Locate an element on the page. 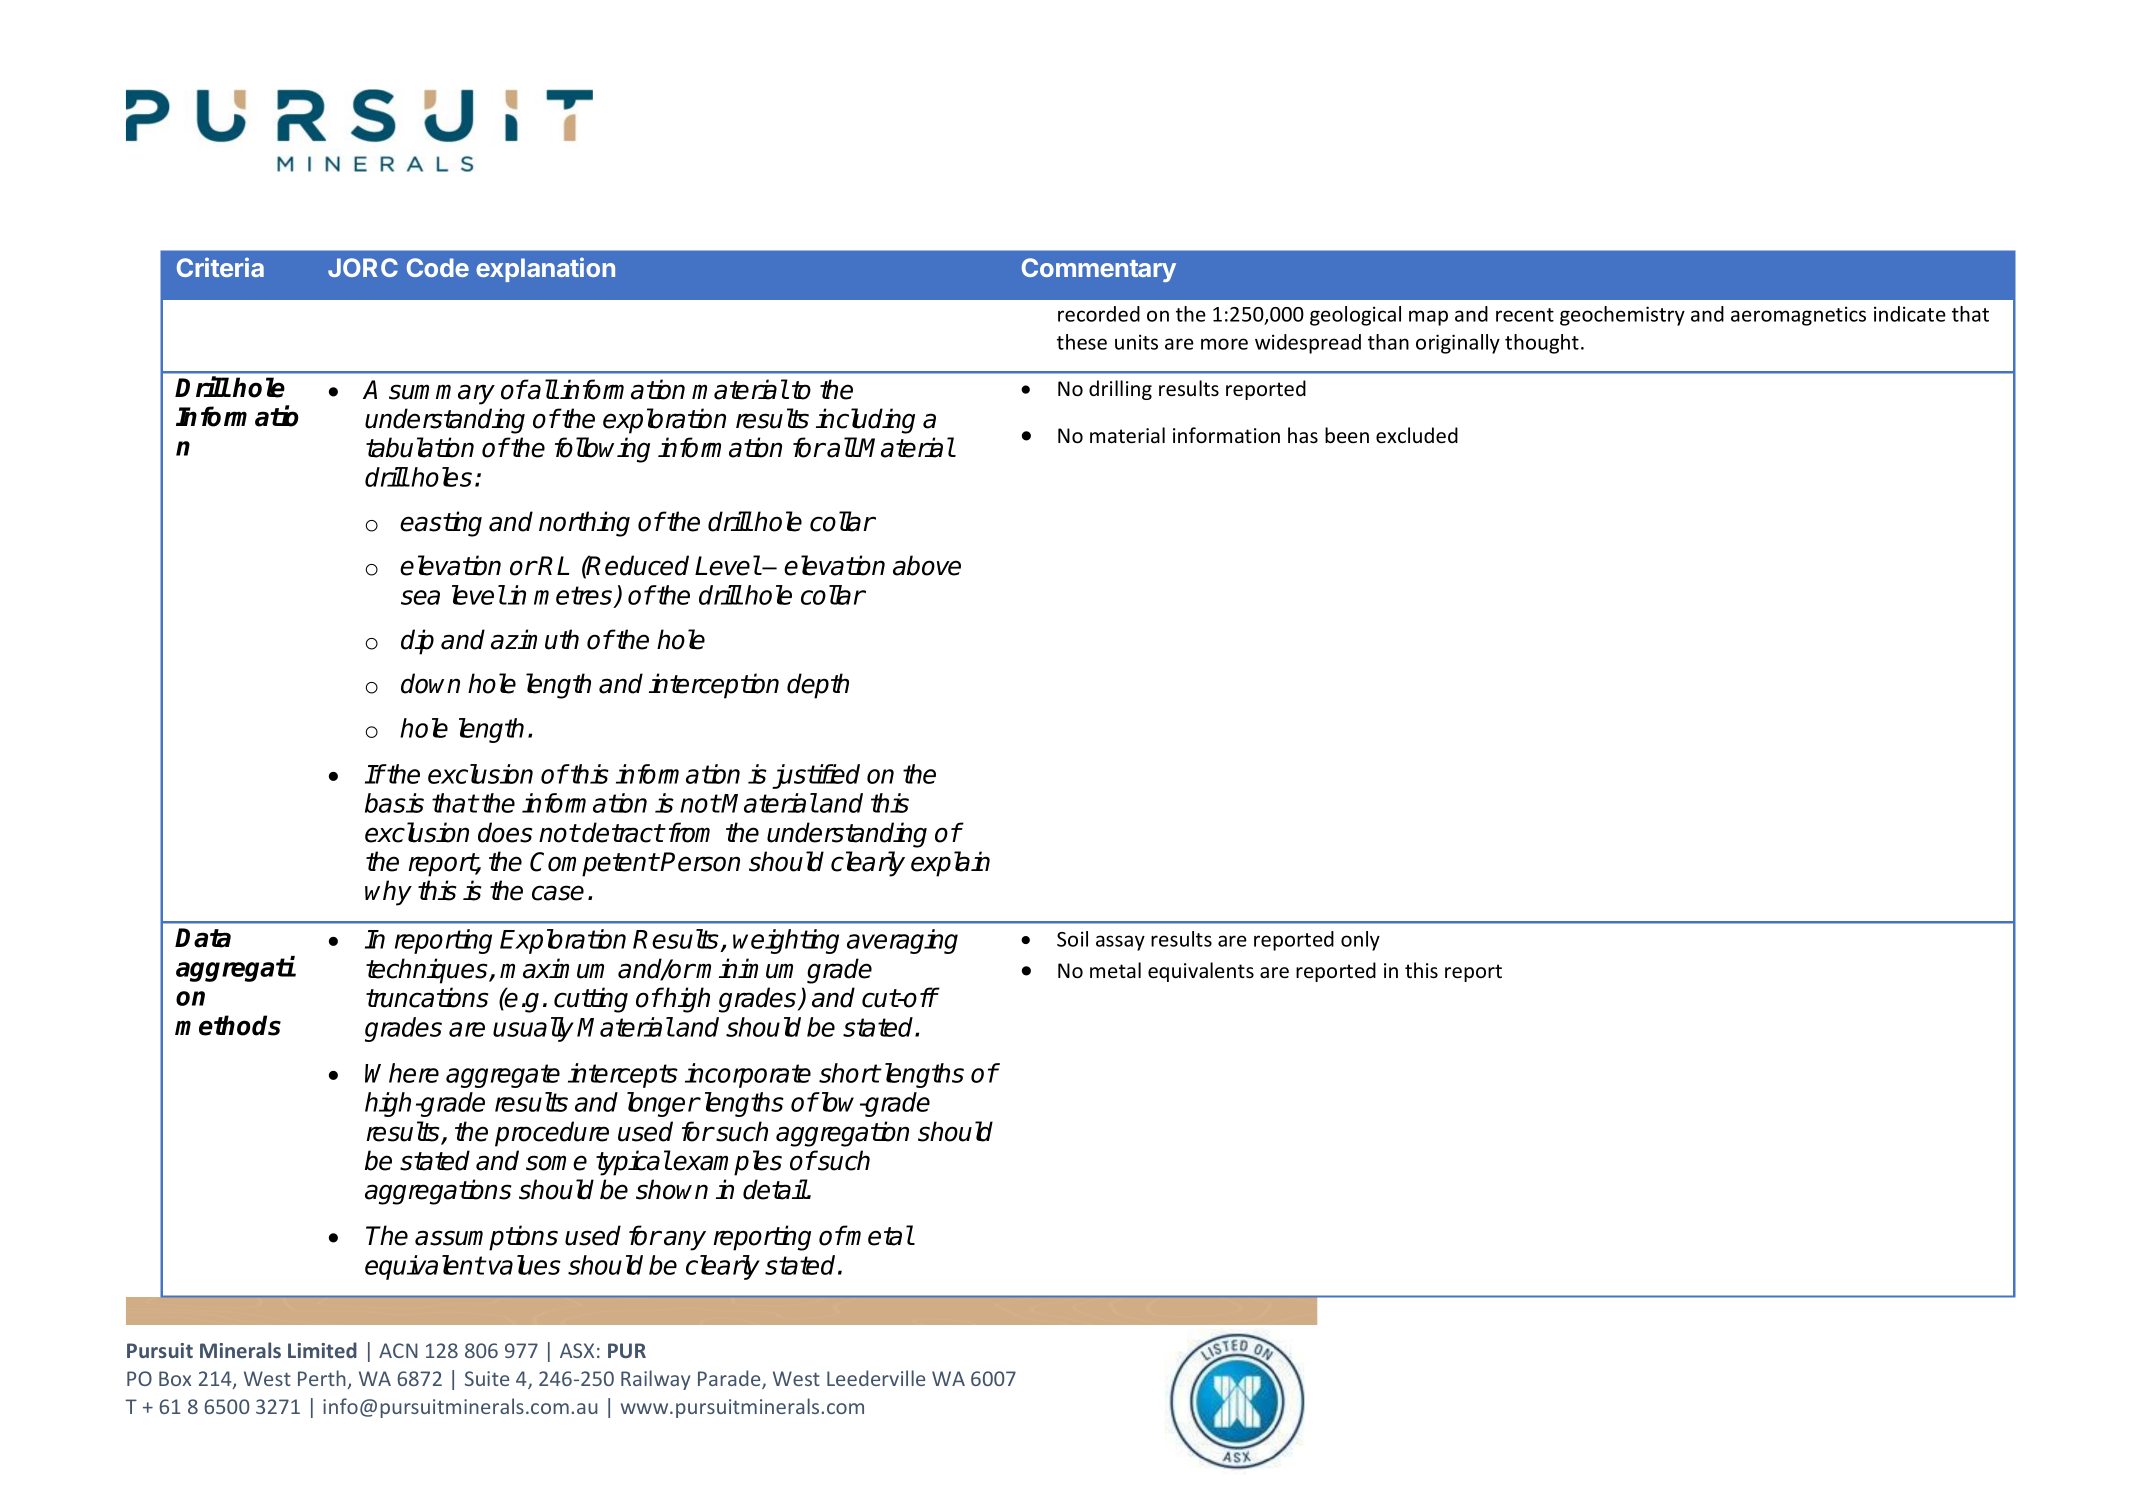 Image resolution: width=2136 pixels, height=1510 pixels. explain is located at coordinates (950, 864).
